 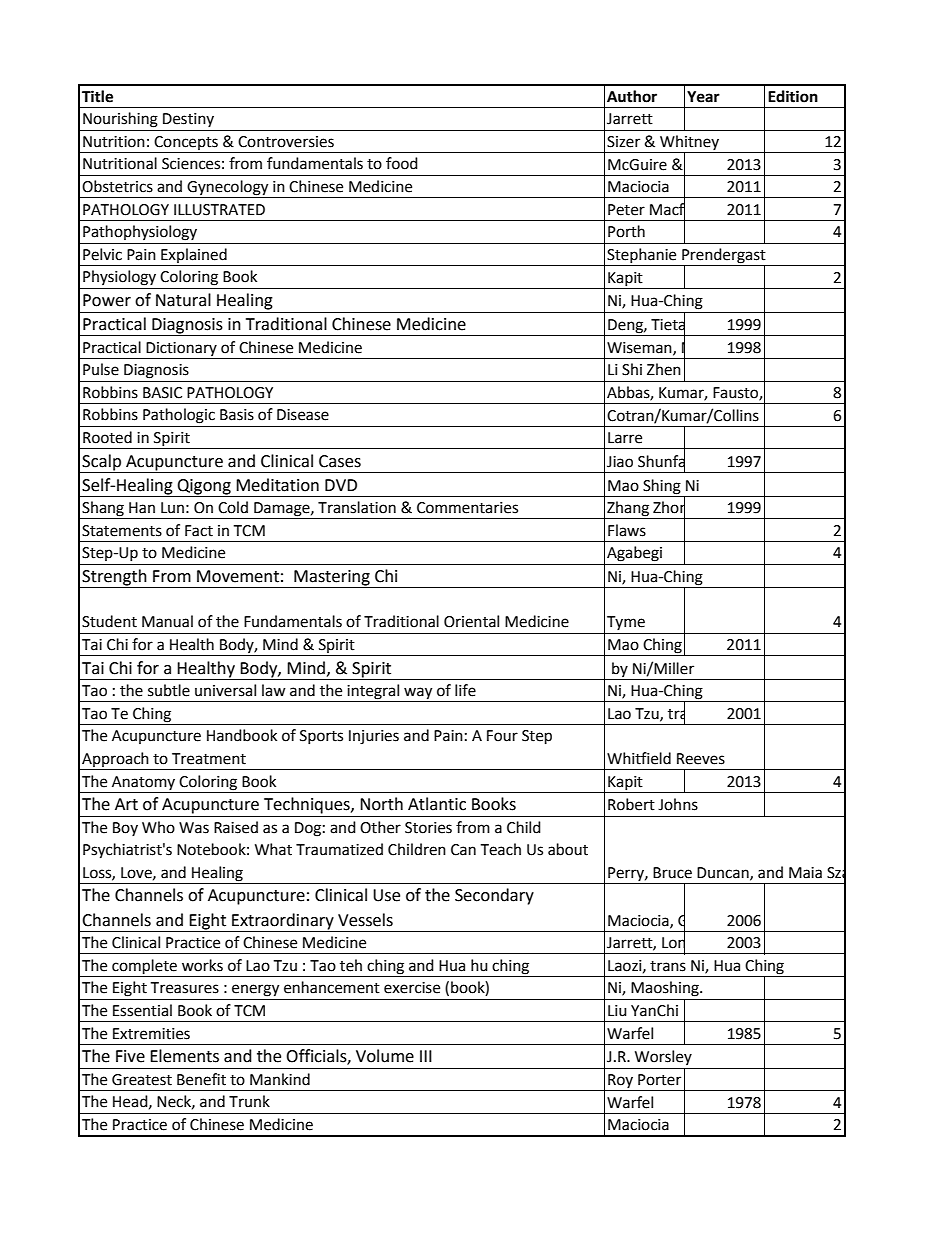 What do you see at coordinates (169, 690) in the image?
I see `subtle` at bounding box center [169, 690].
